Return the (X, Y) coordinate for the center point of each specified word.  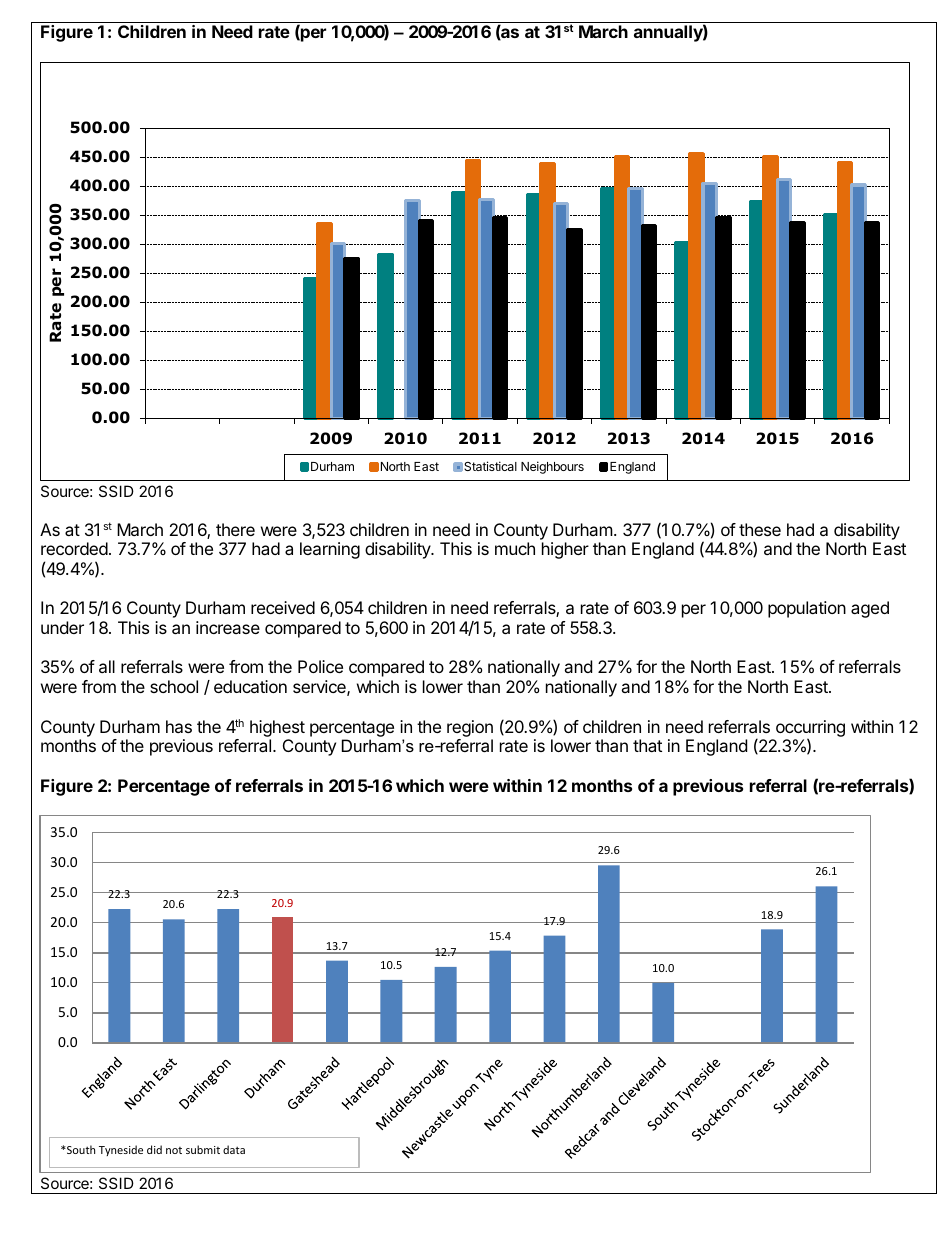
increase (228, 627)
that (647, 745)
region (470, 728)
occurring (810, 729)
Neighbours (552, 467)
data (234, 1149)
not (174, 1150)
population (807, 609)
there (235, 529)
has (179, 726)
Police (320, 666)
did (154, 1149)
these (760, 529)
